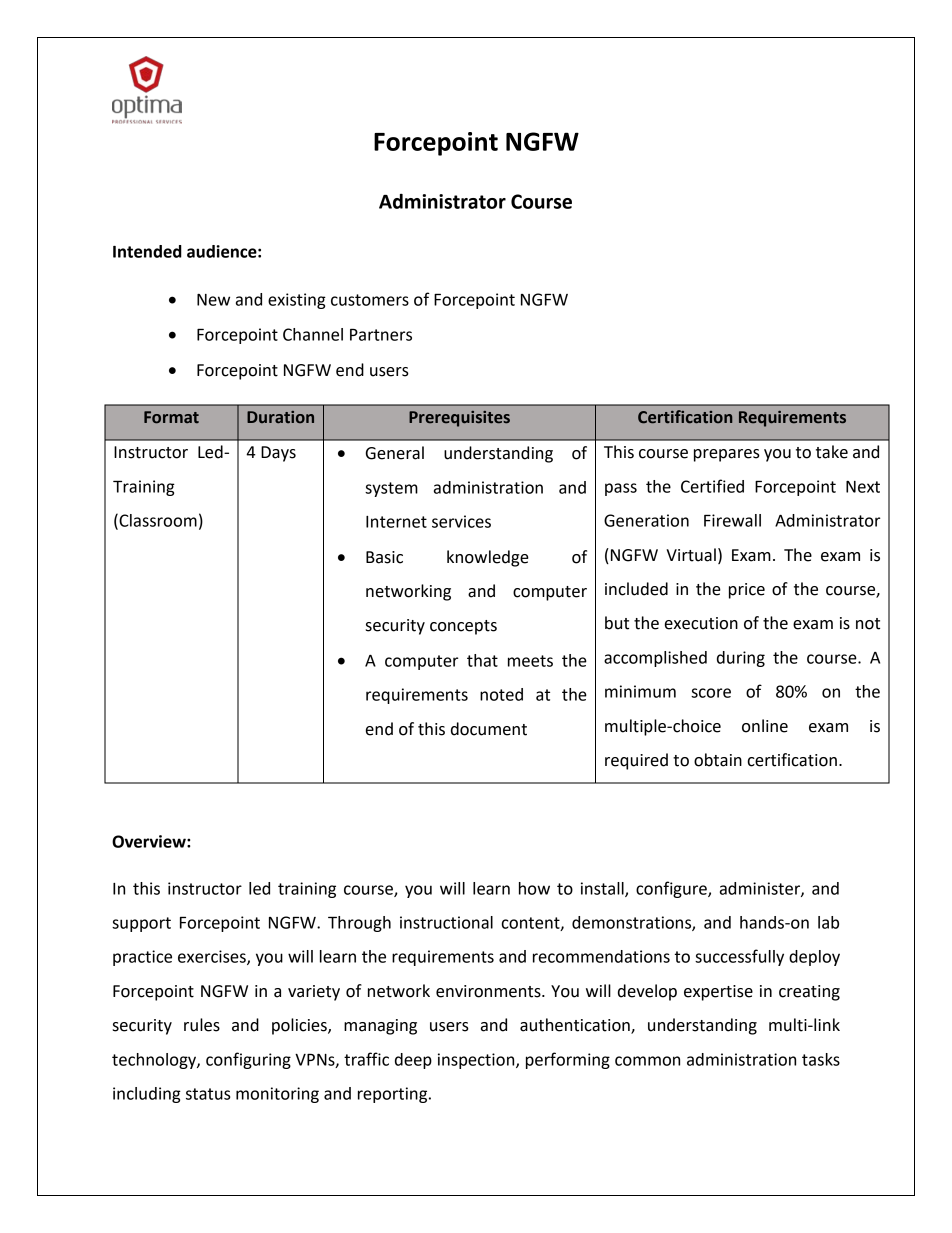 Image resolution: width=952 pixels, height=1233 pixels. What do you see at coordinates (463, 627) in the page?
I see `concepts` at bounding box center [463, 627].
